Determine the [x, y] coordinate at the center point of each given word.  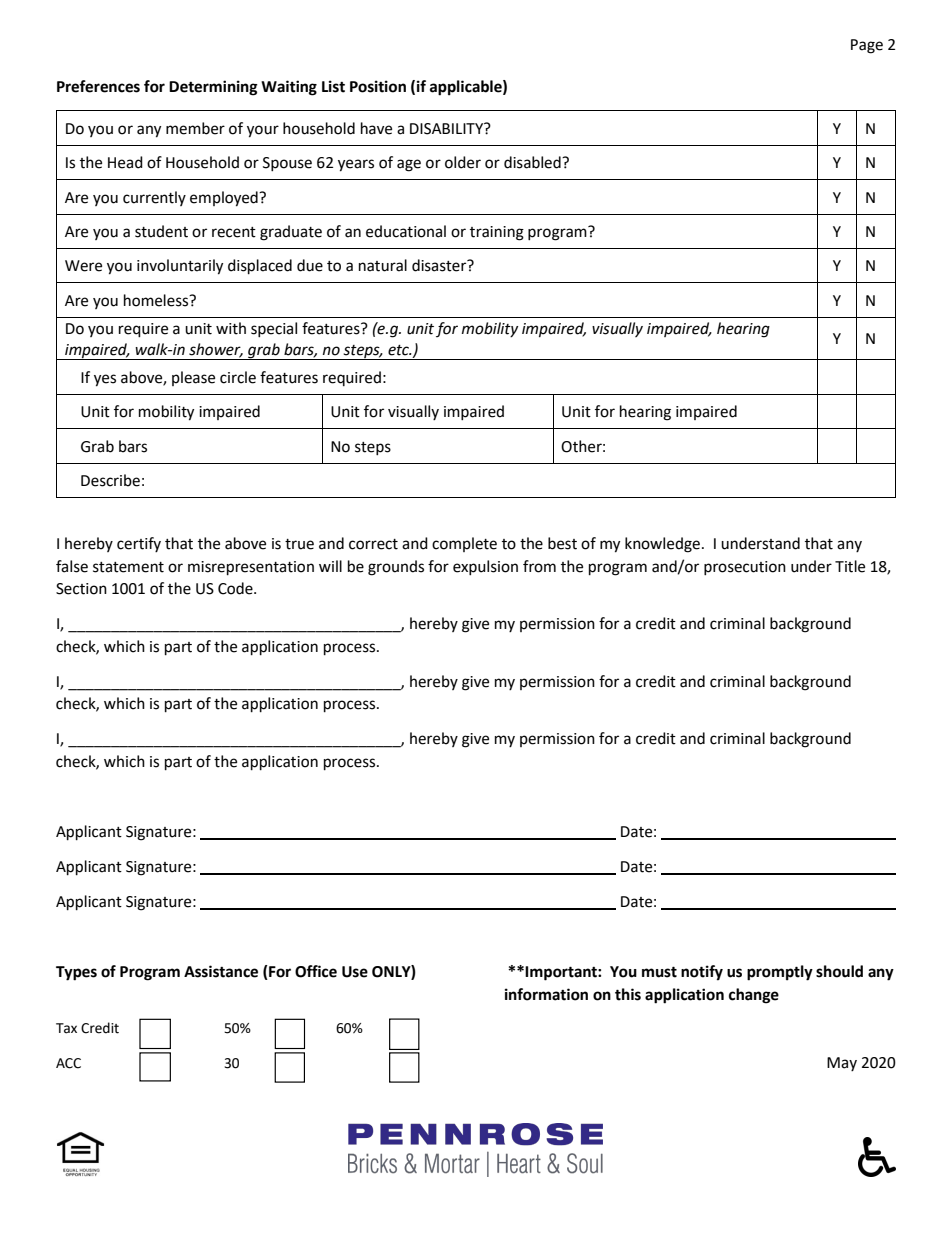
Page [867, 46]
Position [378, 86]
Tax [66, 1028]
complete [464, 544]
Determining [213, 88]
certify [139, 544]
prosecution [745, 568]
